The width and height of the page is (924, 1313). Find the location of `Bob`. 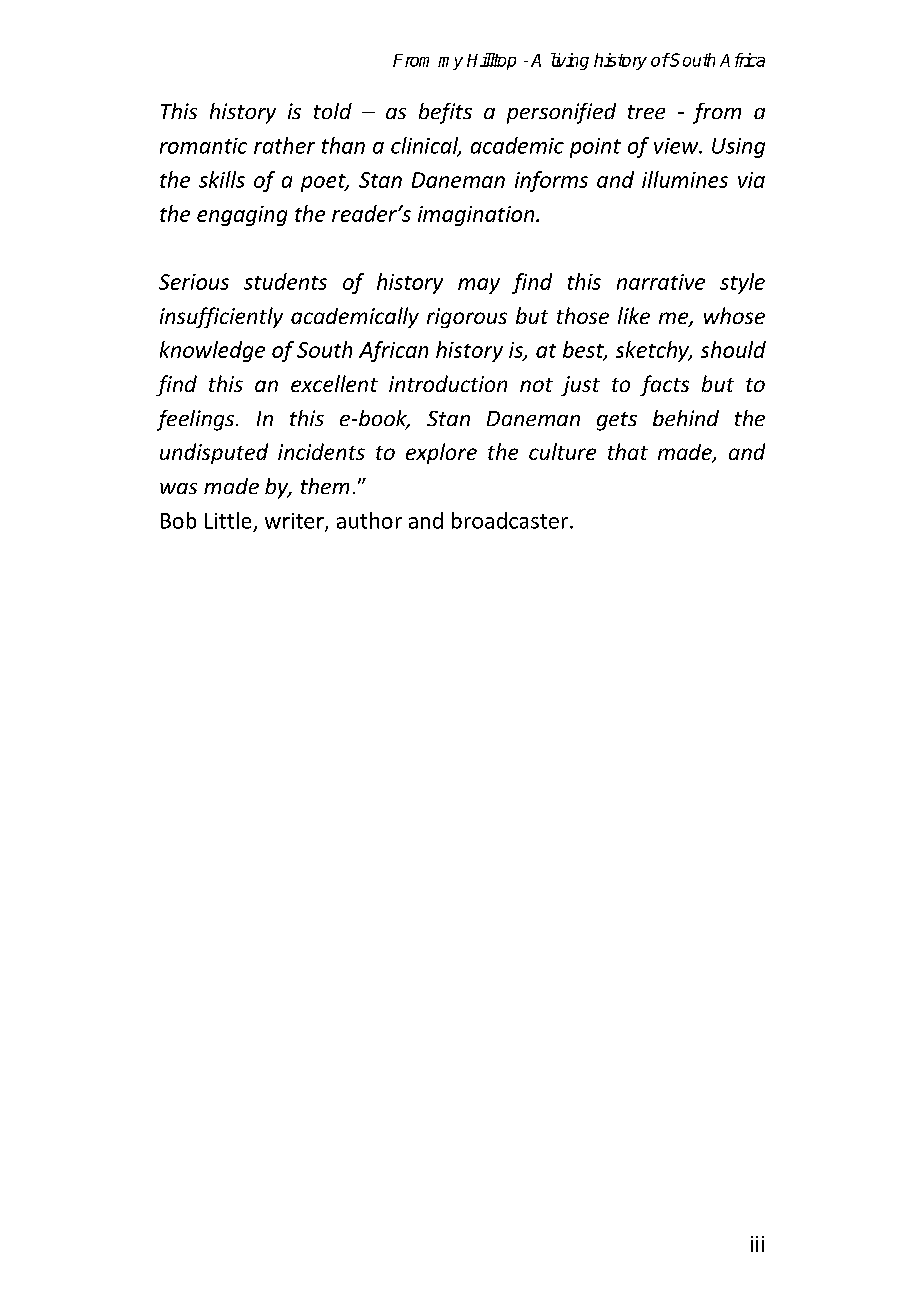

Bob is located at coordinates (178, 520).
